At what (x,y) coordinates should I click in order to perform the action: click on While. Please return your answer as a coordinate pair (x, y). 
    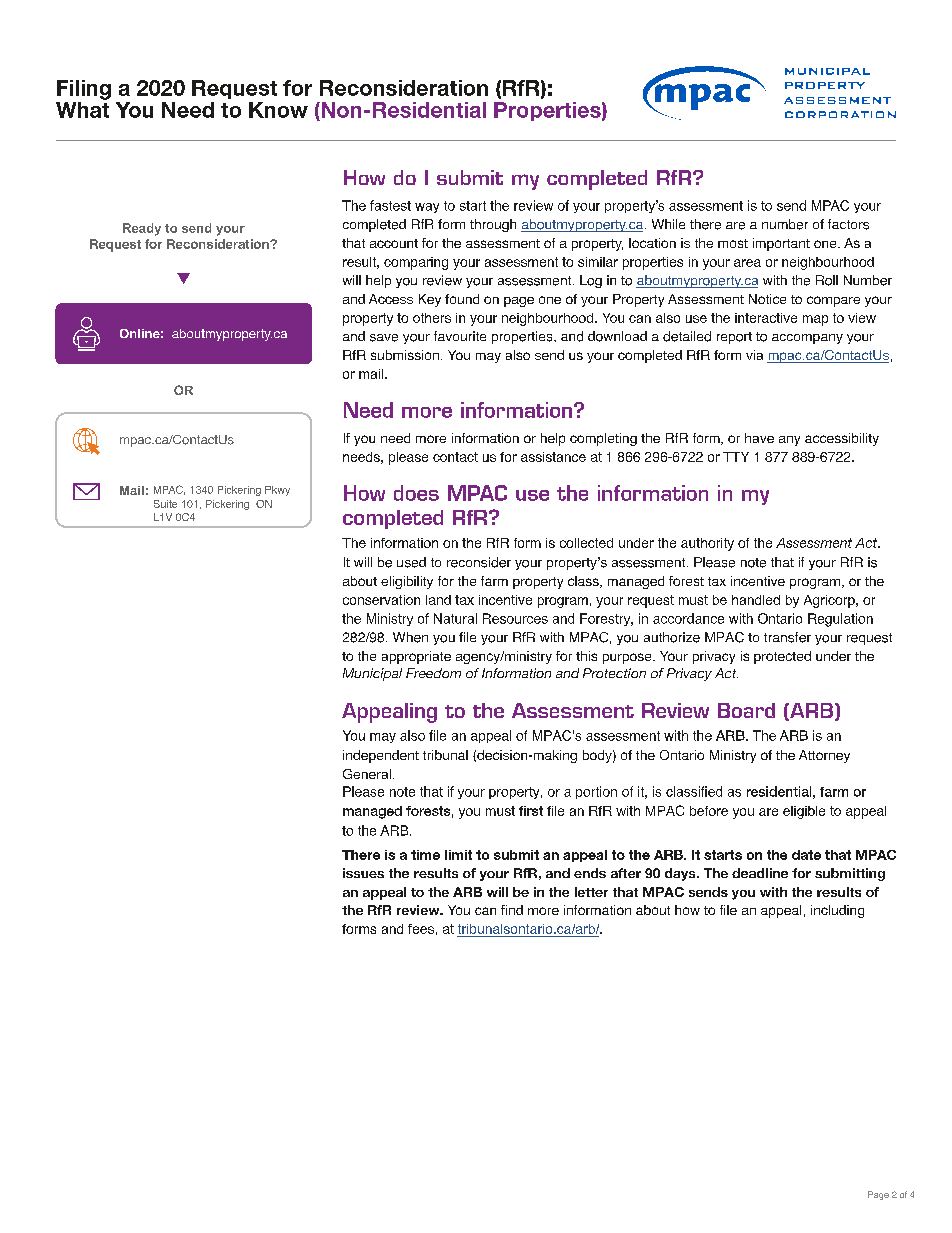
    Looking at the image, I should click on (668, 224).
